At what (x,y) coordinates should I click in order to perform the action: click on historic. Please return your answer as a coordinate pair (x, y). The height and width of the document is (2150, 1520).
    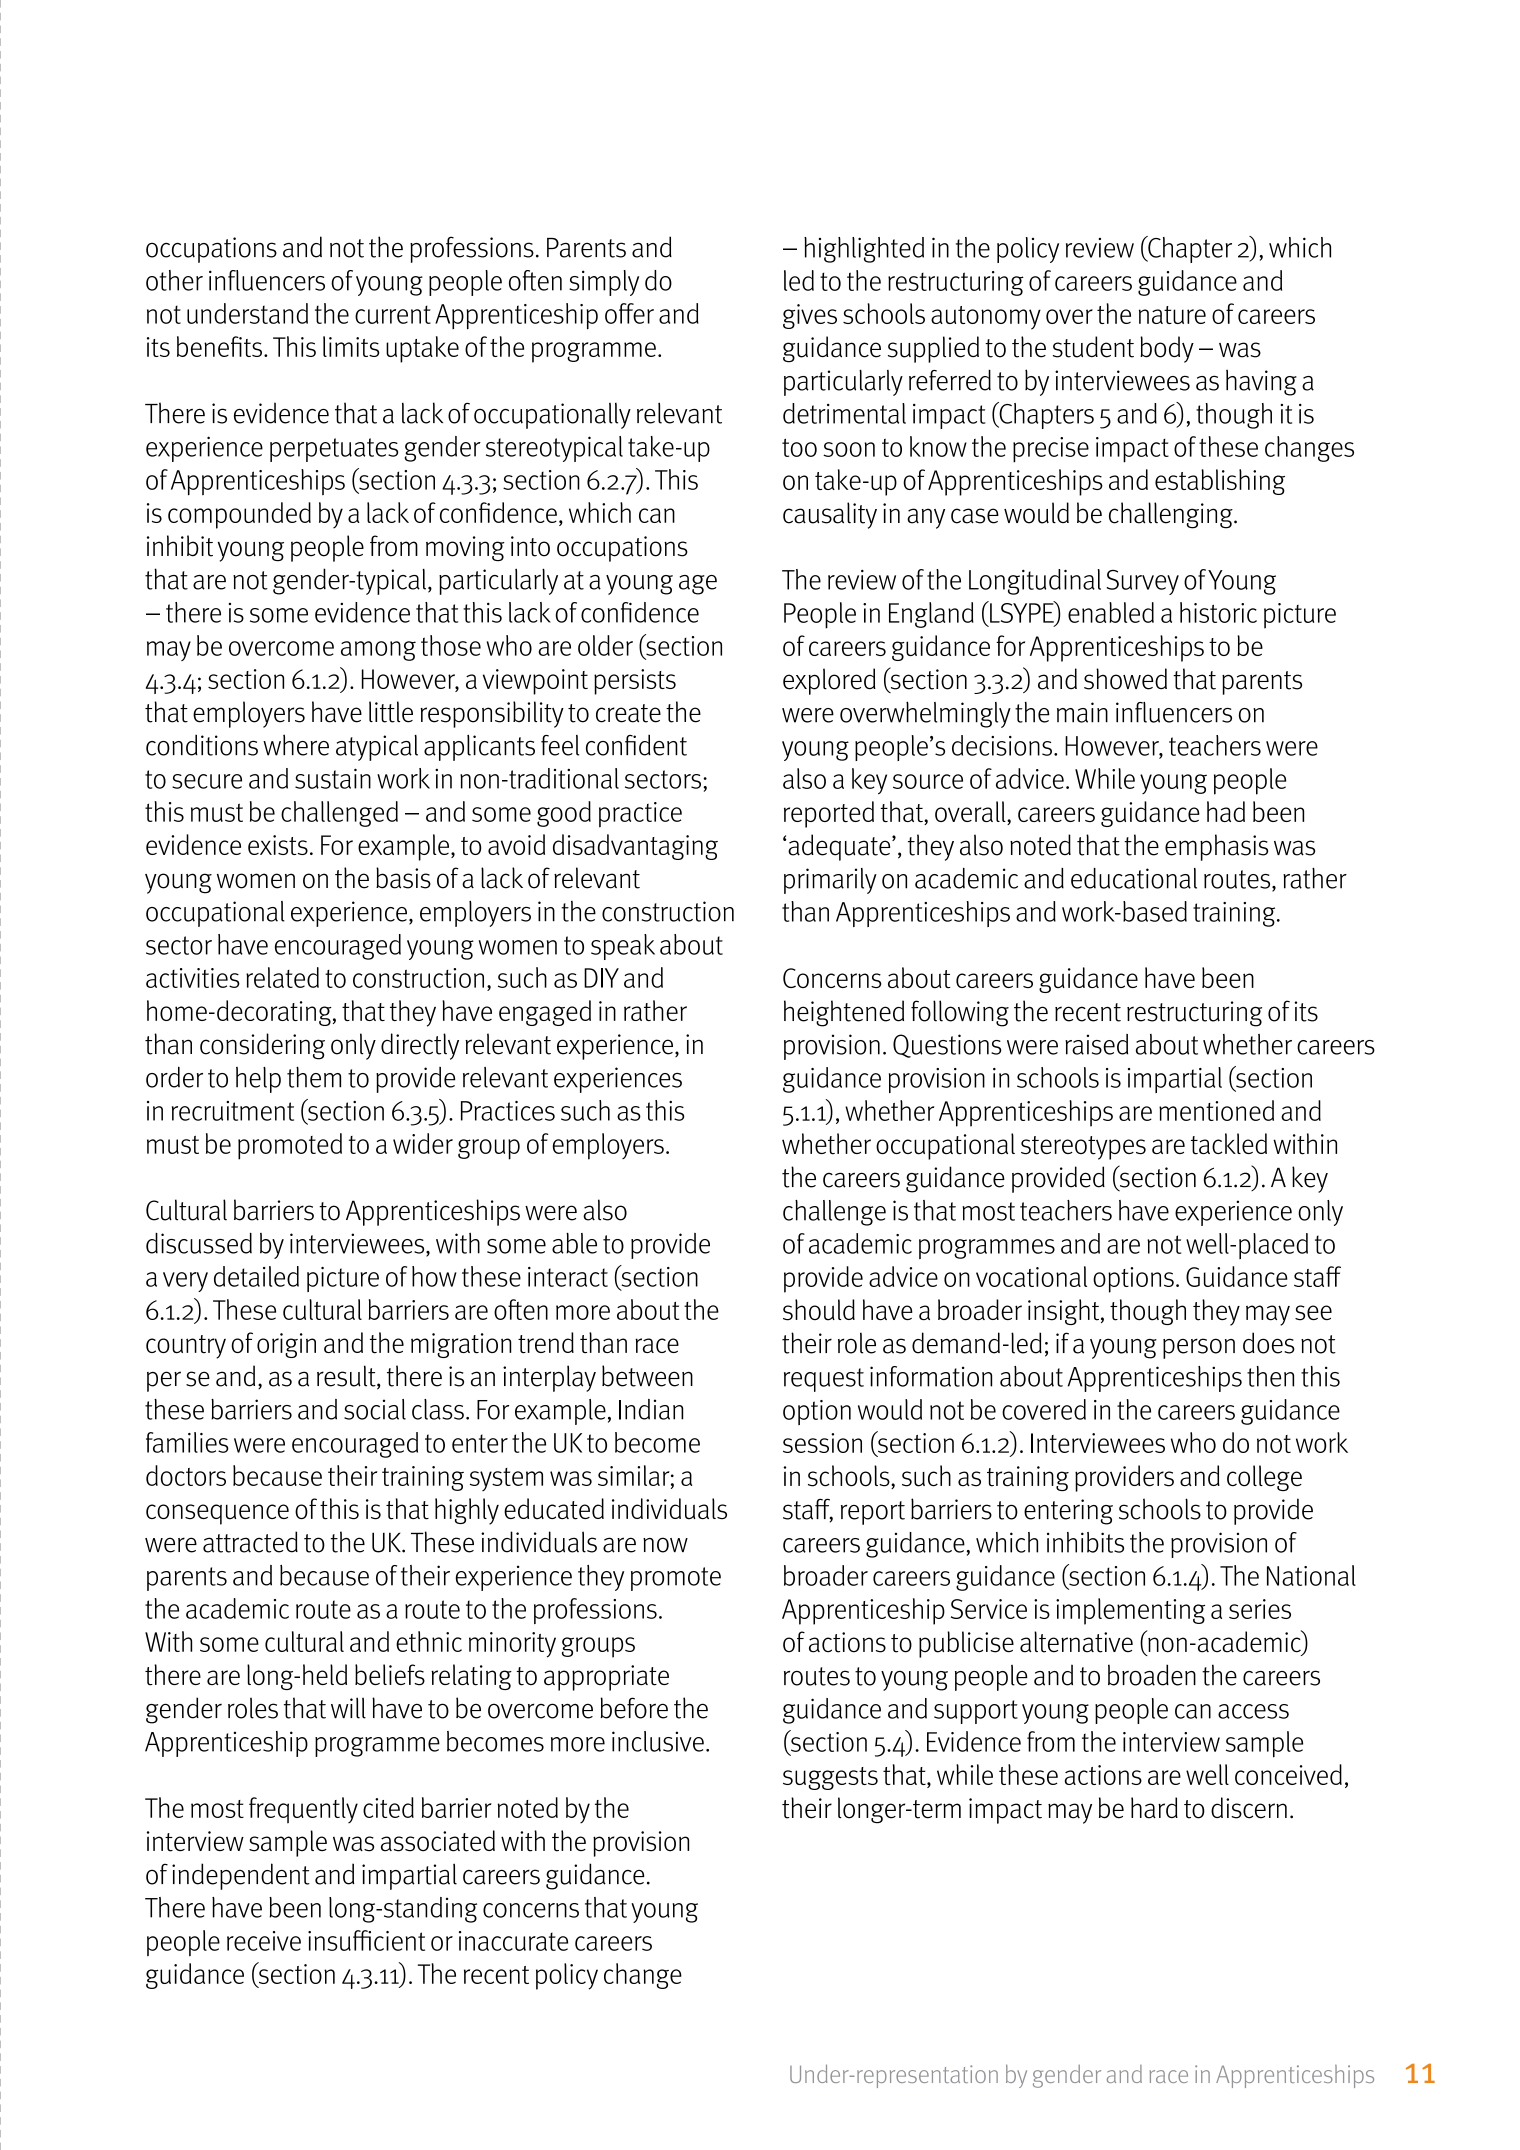
    Looking at the image, I should click on (1218, 612).
